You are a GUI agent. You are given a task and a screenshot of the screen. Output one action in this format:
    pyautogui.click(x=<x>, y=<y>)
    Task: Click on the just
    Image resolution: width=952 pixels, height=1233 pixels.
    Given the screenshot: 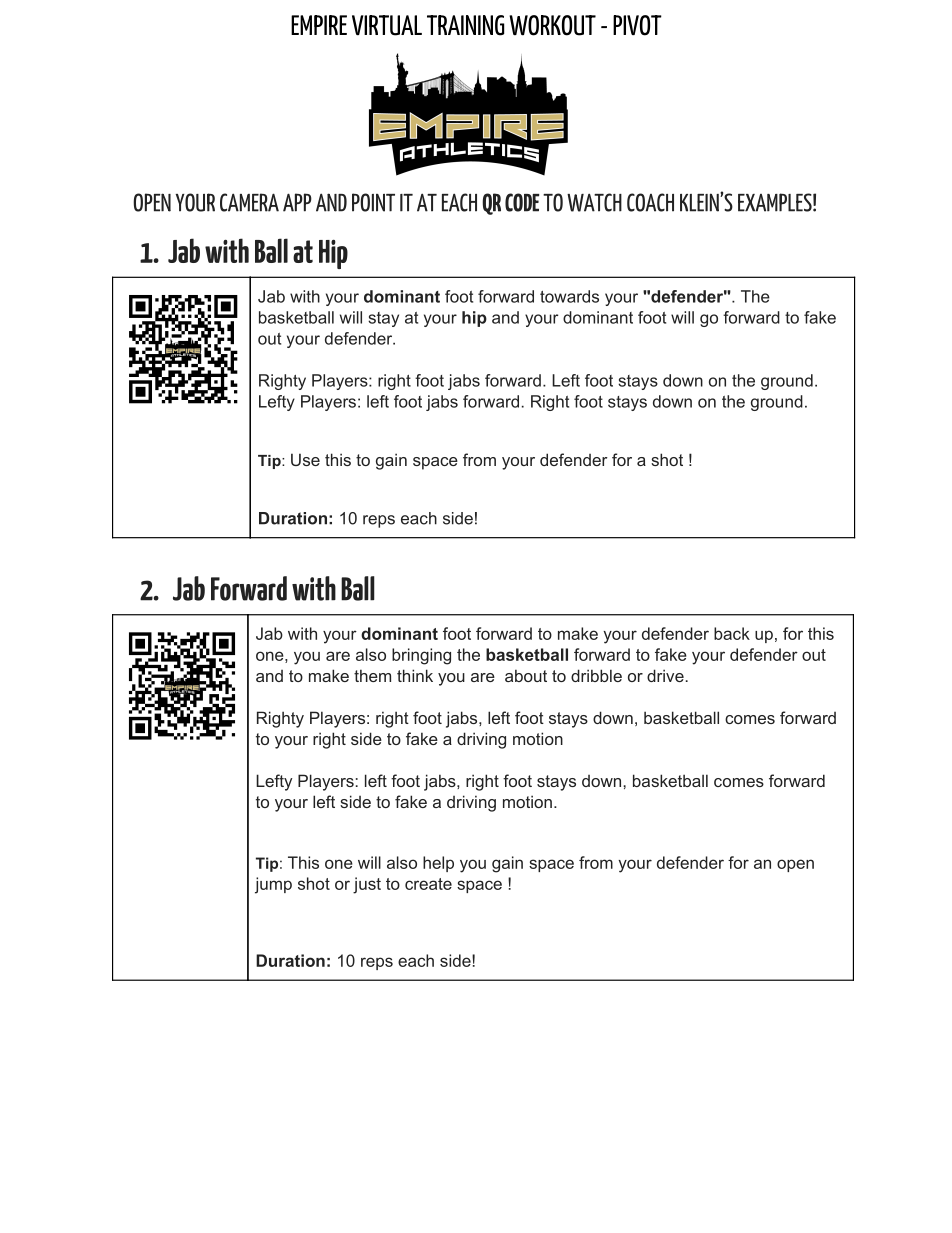 What is the action you would take?
    pyautogui.click(x=367, y=885)
